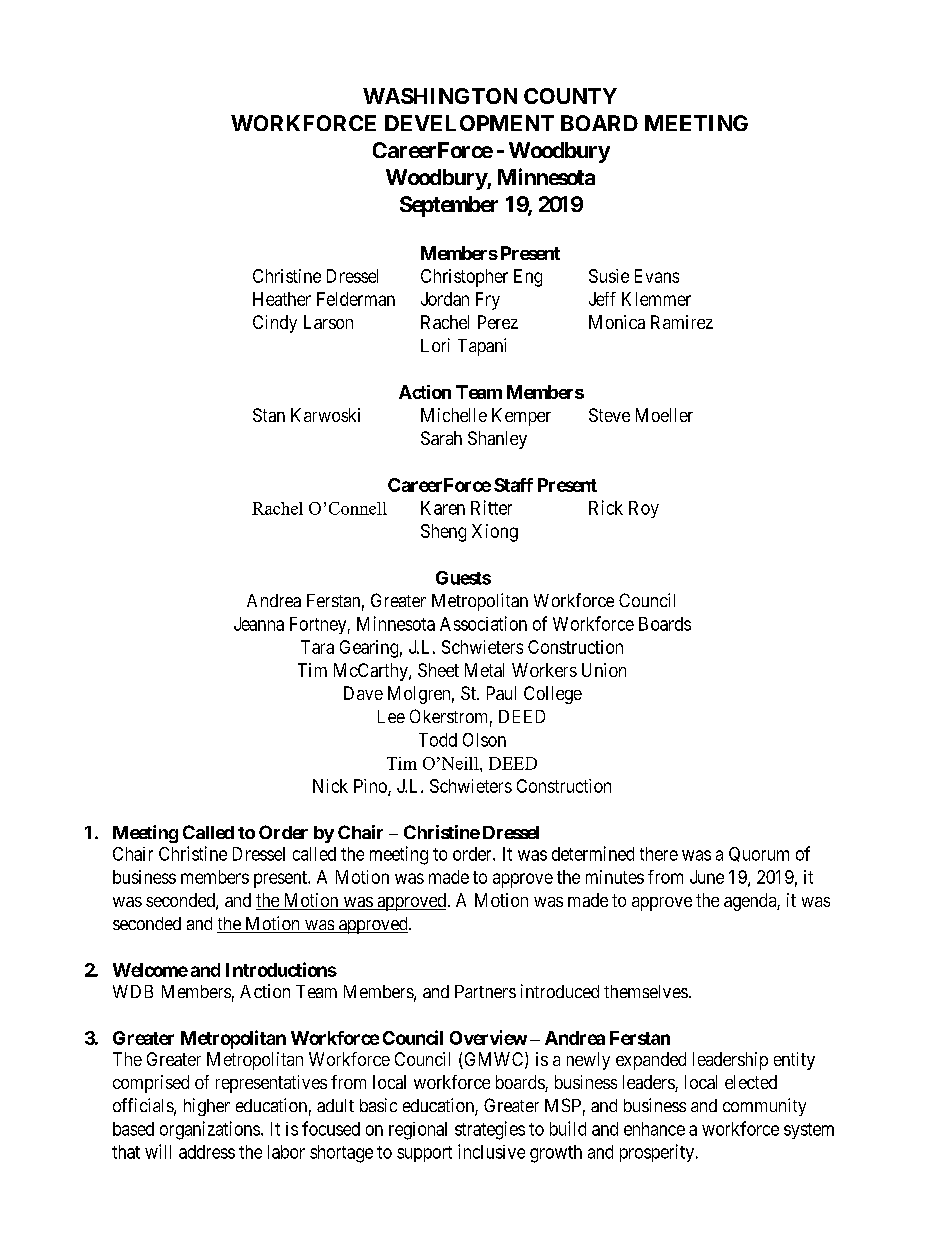  Describe the element at coordinates (282, 299) in the screenshot. I see `Heather` at that location.
